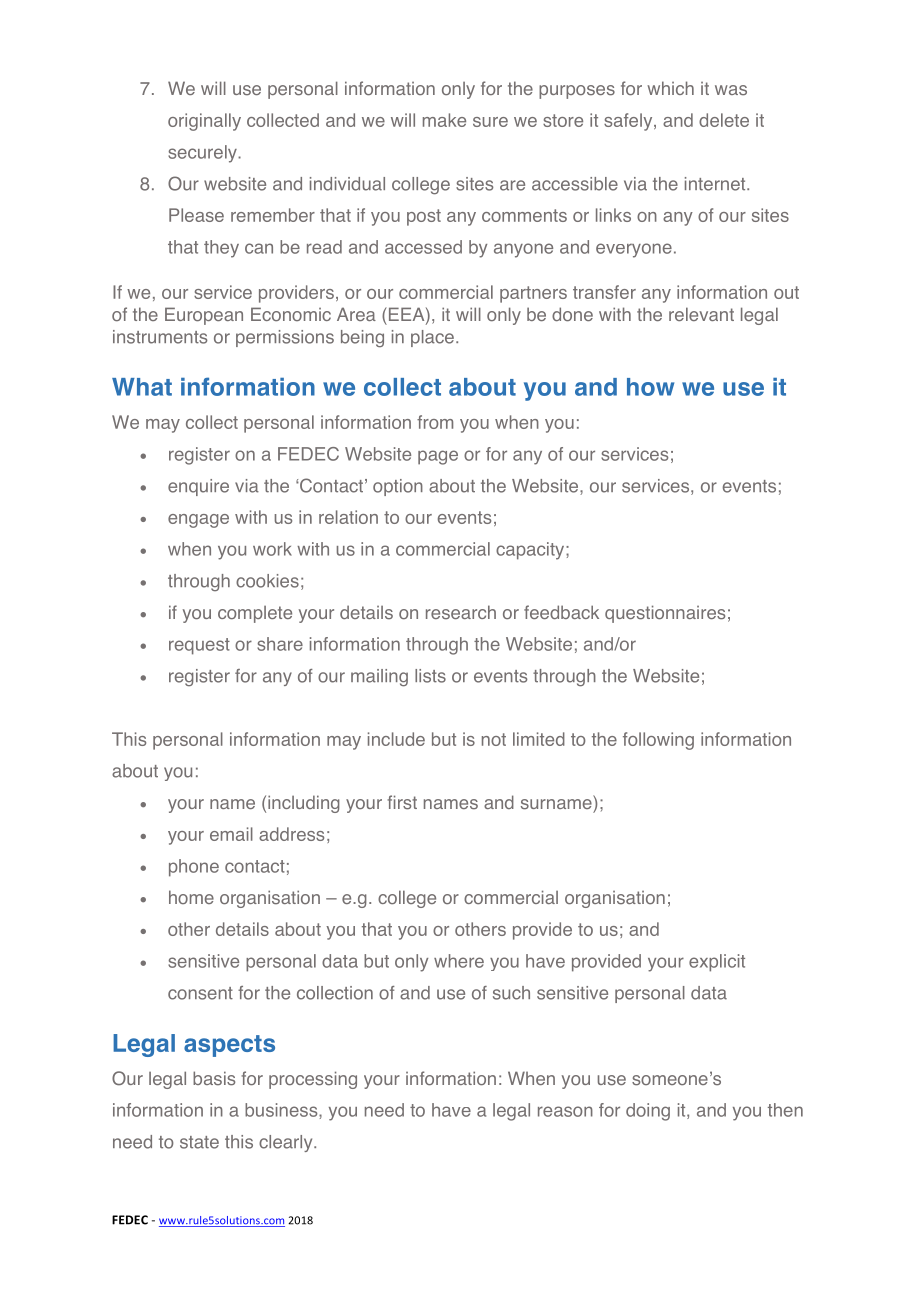 This screenshot has height=1308, width=924. What do you see at coordinates (724, 120) in the screenshot?
I see `delete` at bounding box center [724, 120].
